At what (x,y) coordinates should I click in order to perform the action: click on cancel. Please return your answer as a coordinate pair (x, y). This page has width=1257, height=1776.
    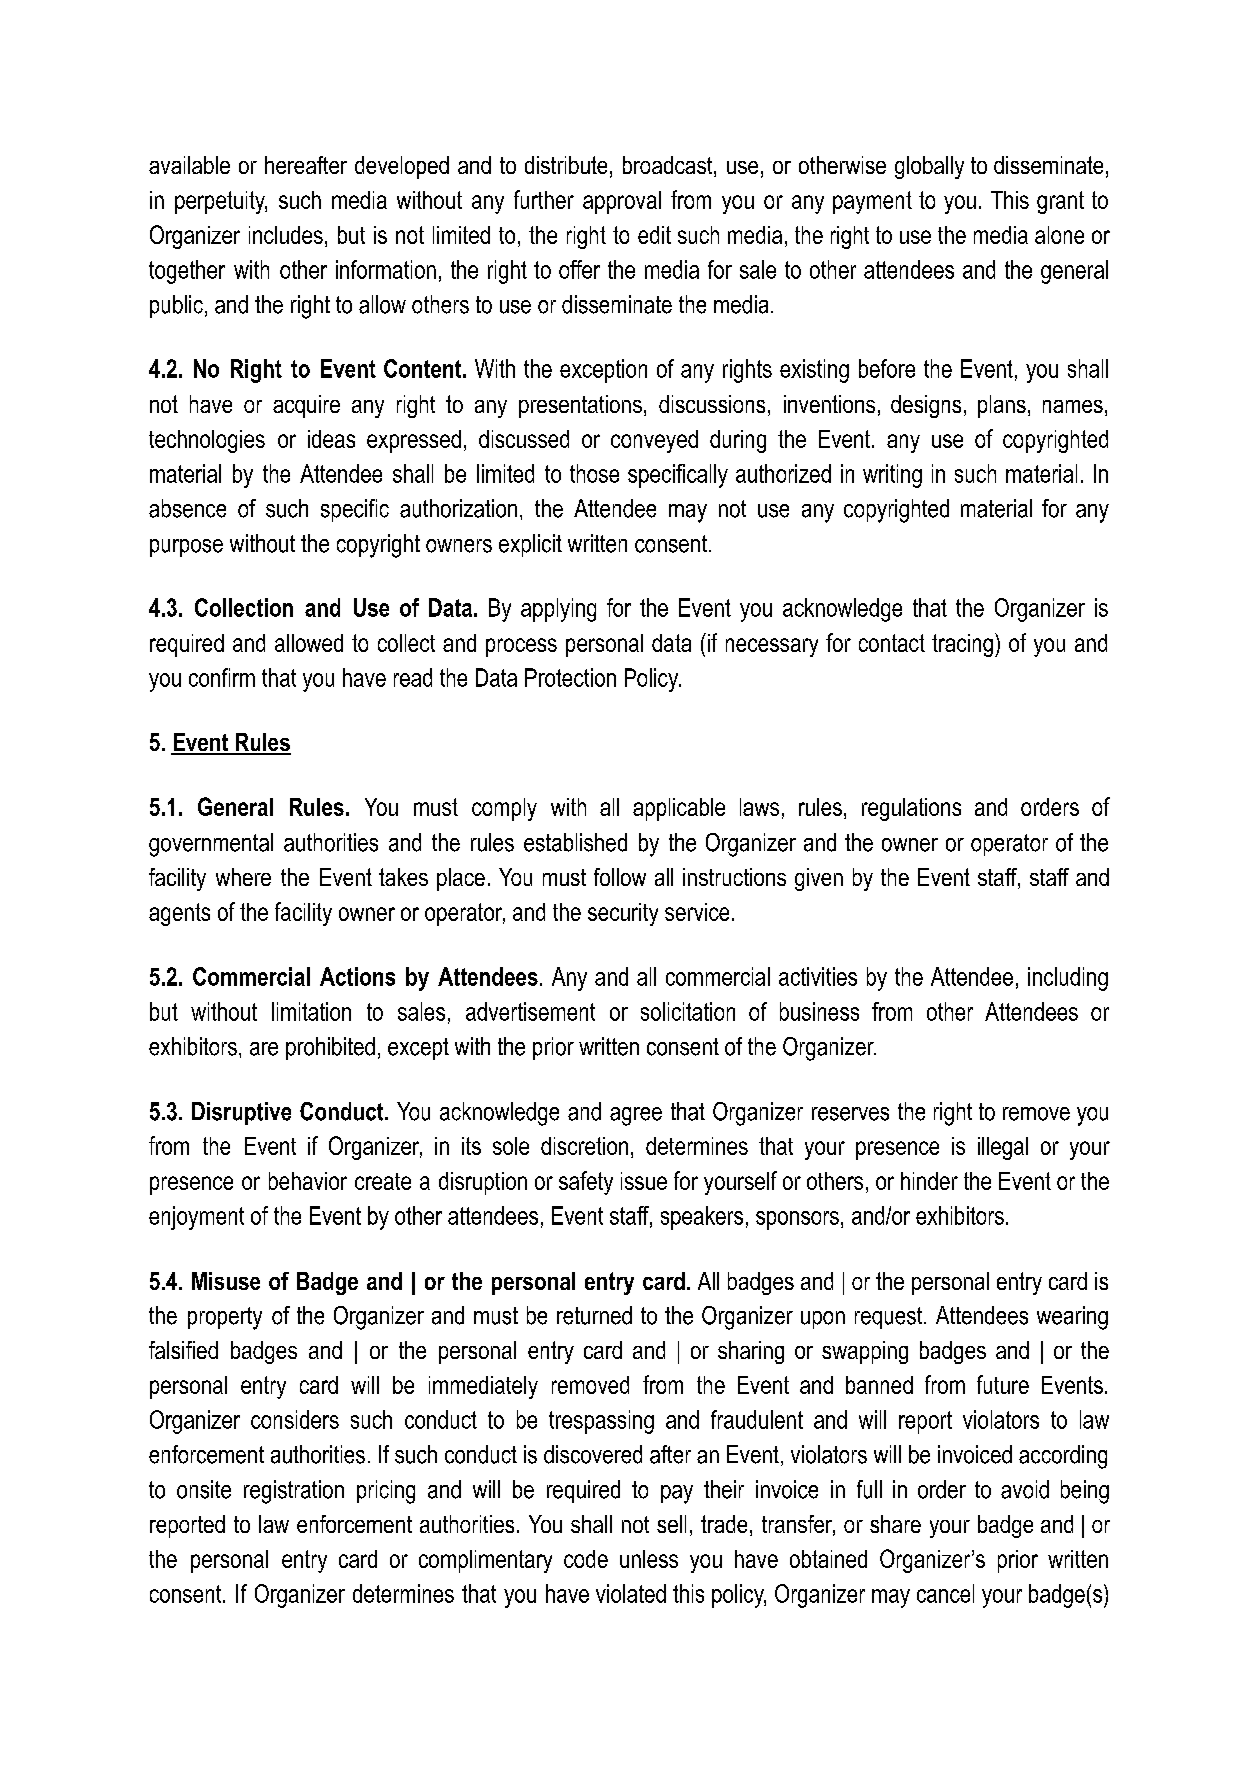
    Looking at the image, I should click on (945, 1593).
